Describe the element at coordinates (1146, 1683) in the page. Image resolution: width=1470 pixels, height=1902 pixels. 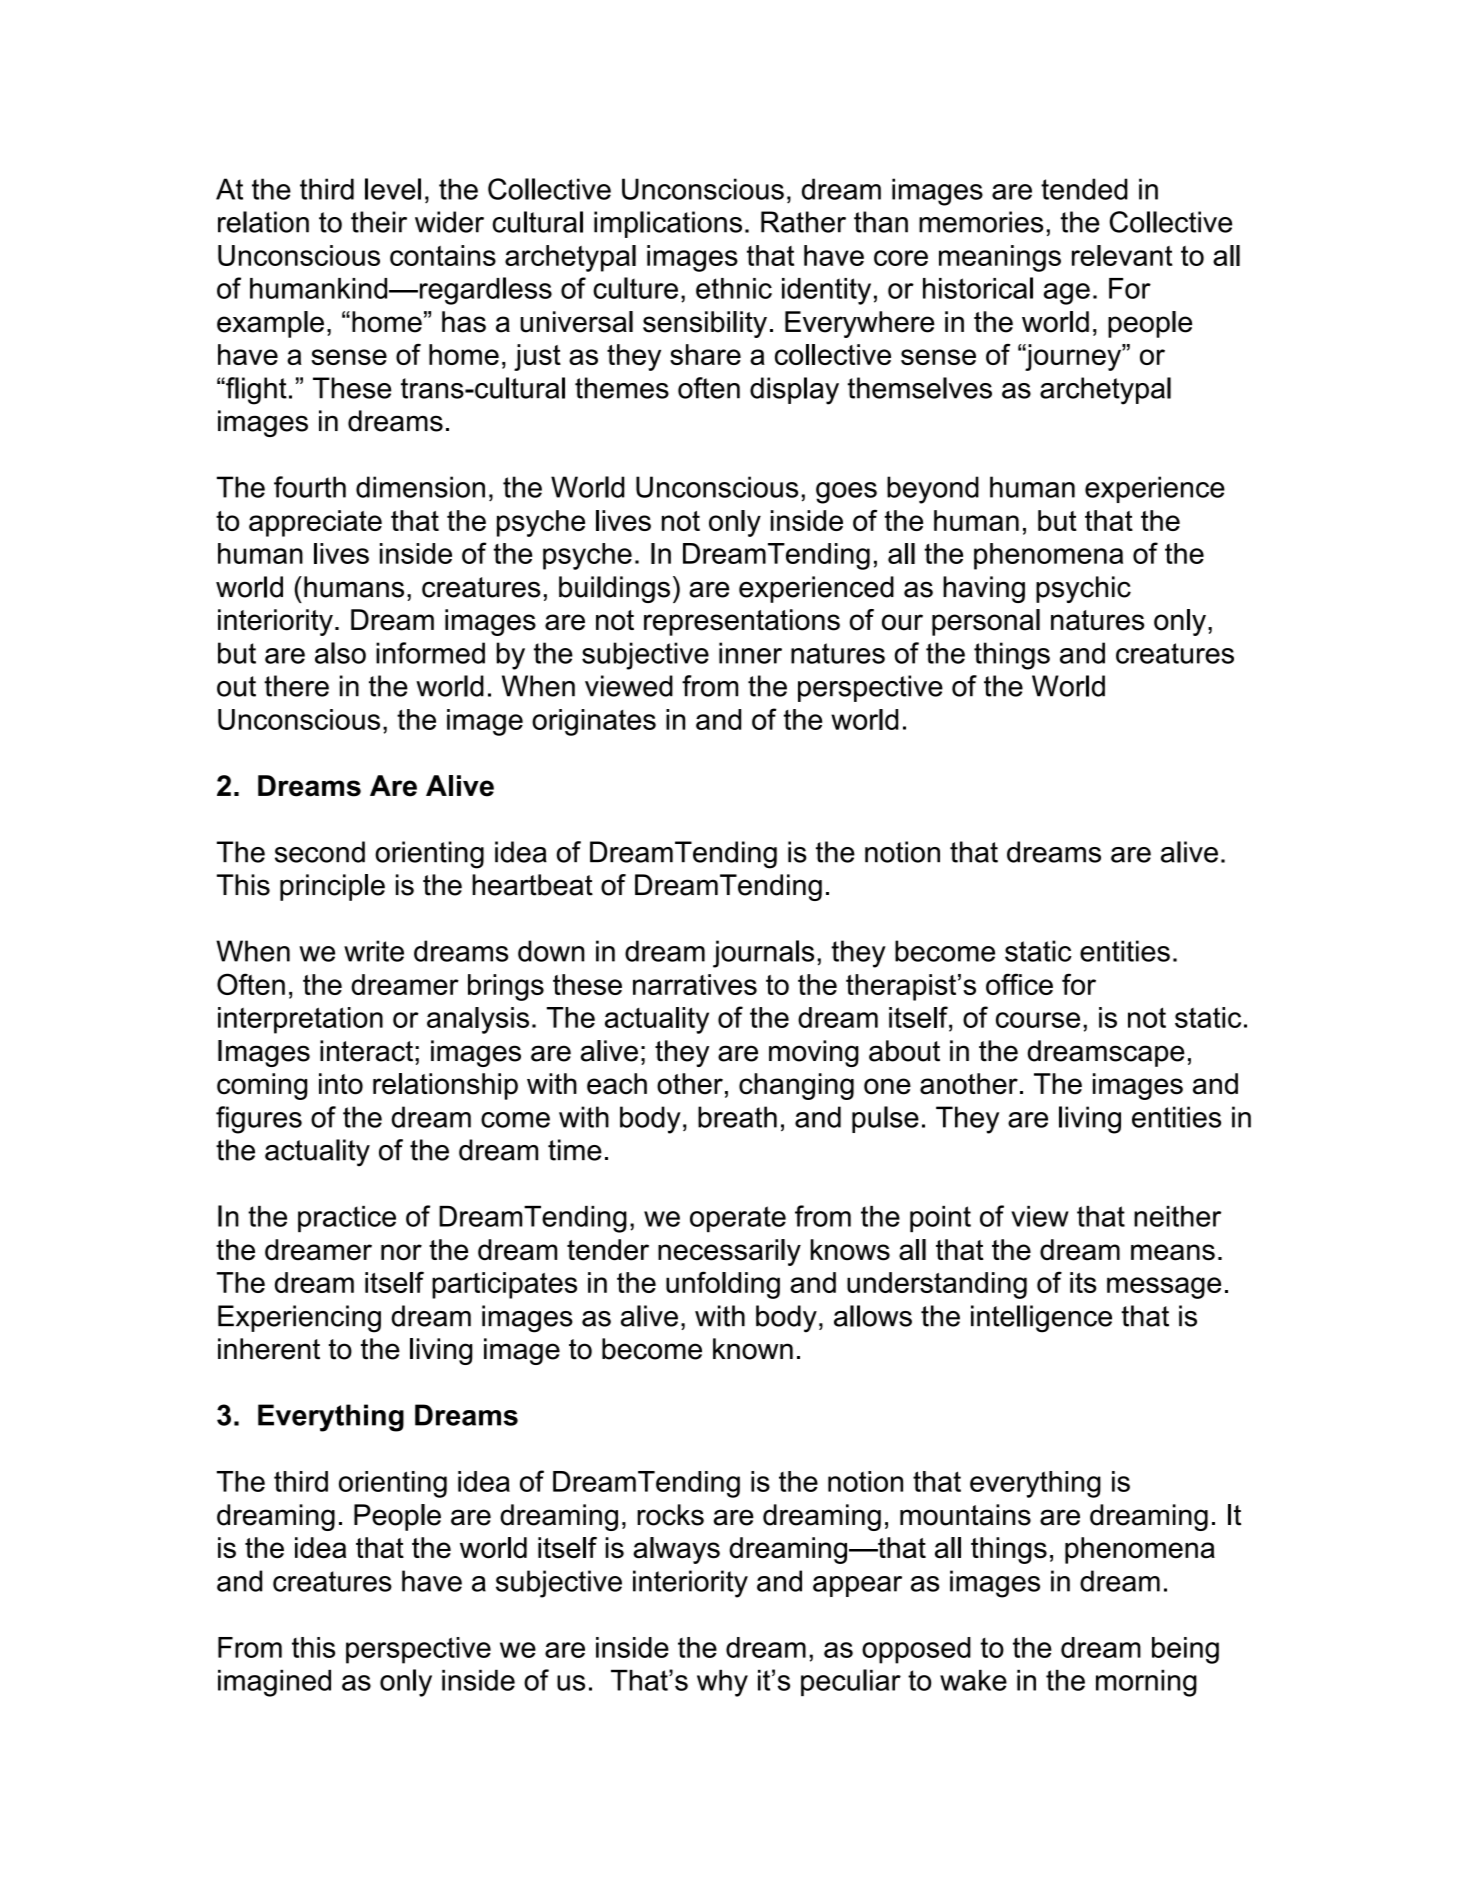
I see `morning` at that location.
